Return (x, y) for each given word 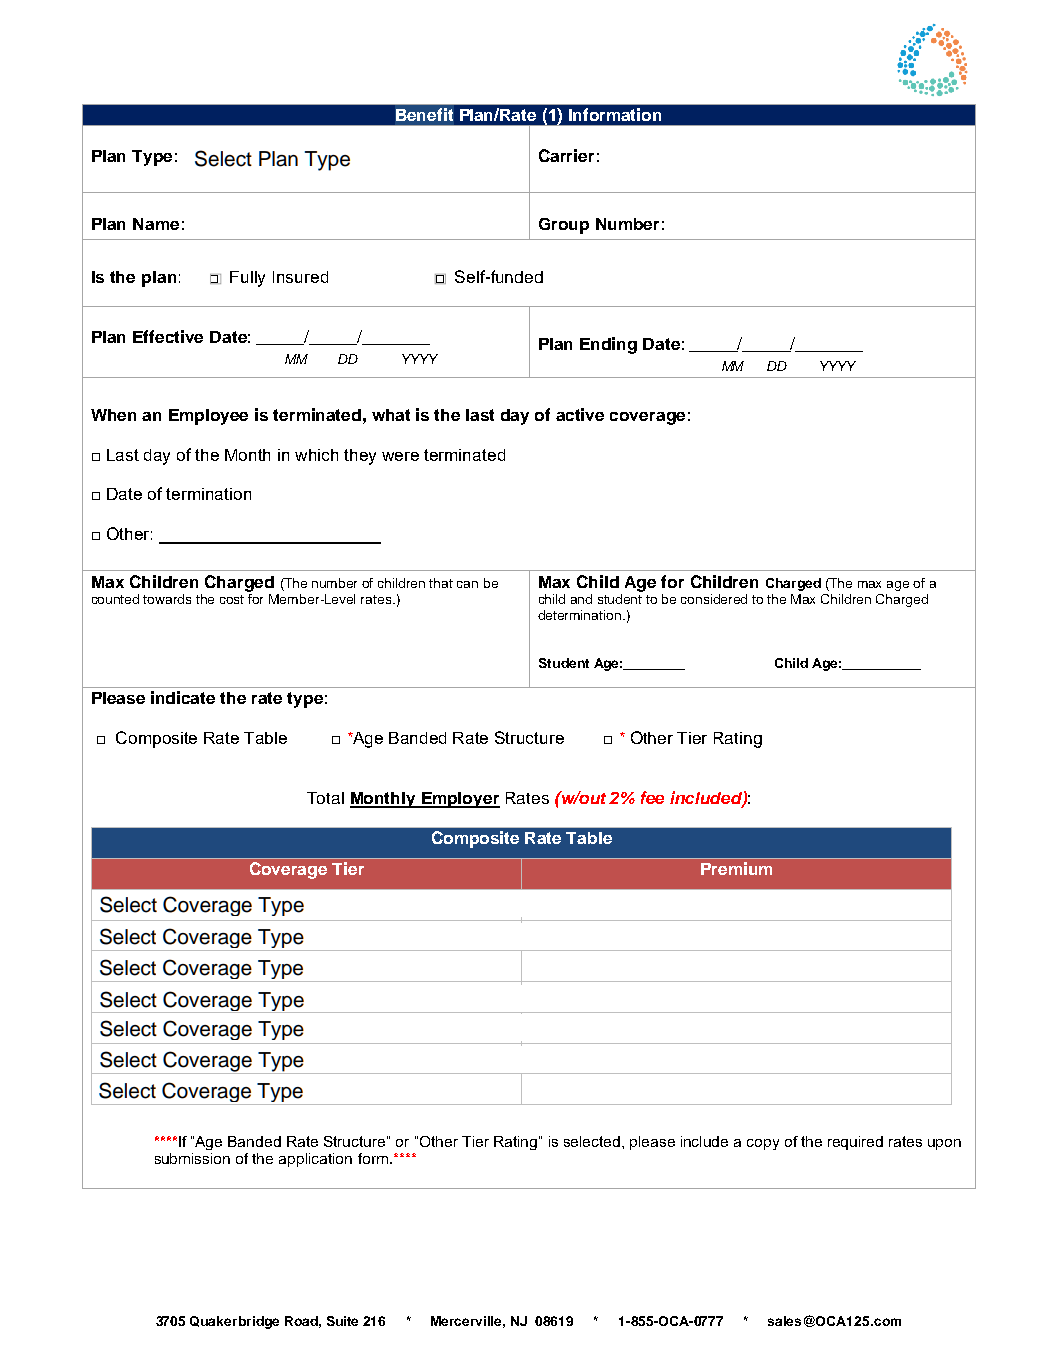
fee (652, 797)
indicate (183, 697)
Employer (460, 800)
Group (564, 226)
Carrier (566, 155)
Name (156, 224)
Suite (342, 1321)
